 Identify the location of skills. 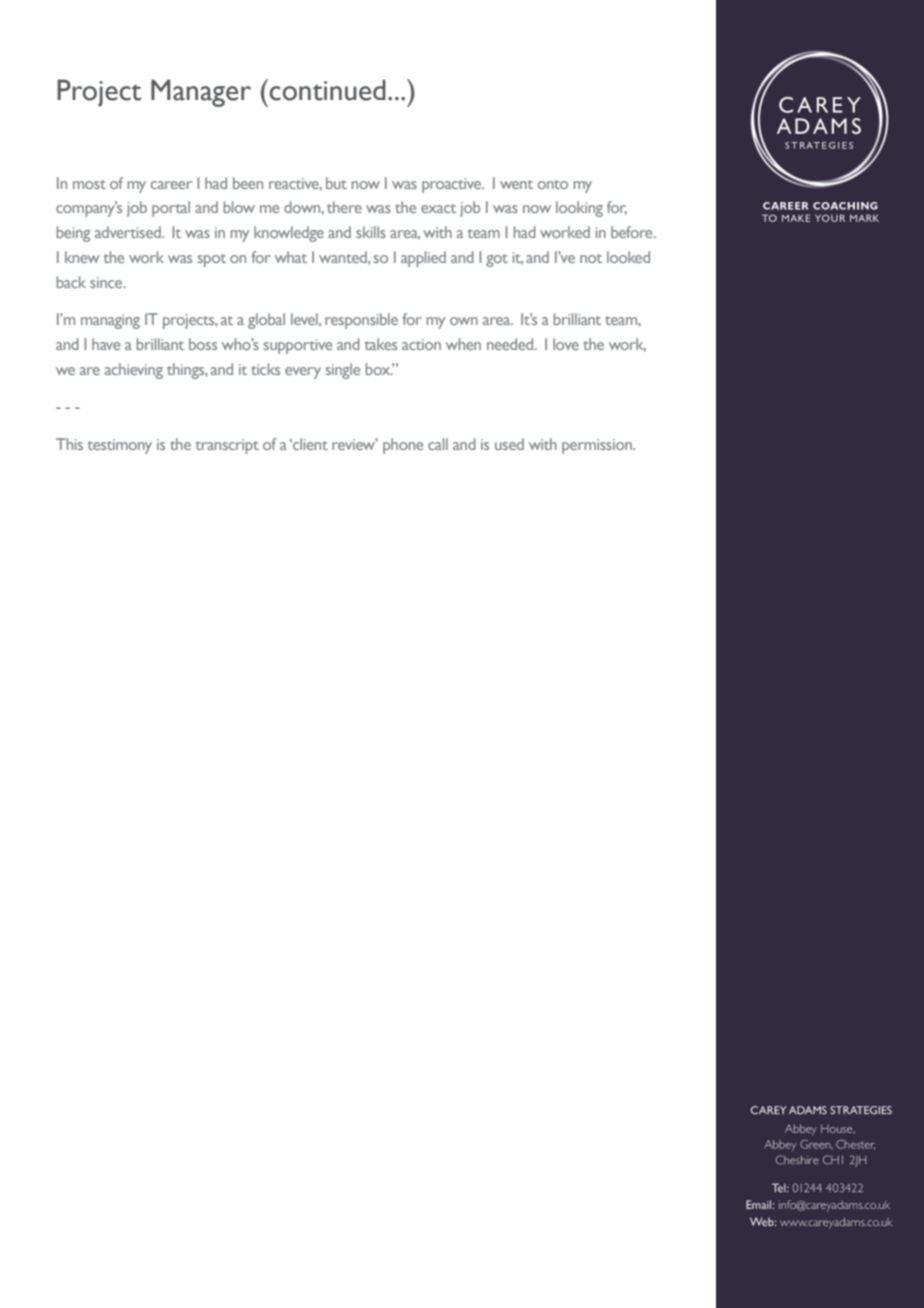
(371, 232).
